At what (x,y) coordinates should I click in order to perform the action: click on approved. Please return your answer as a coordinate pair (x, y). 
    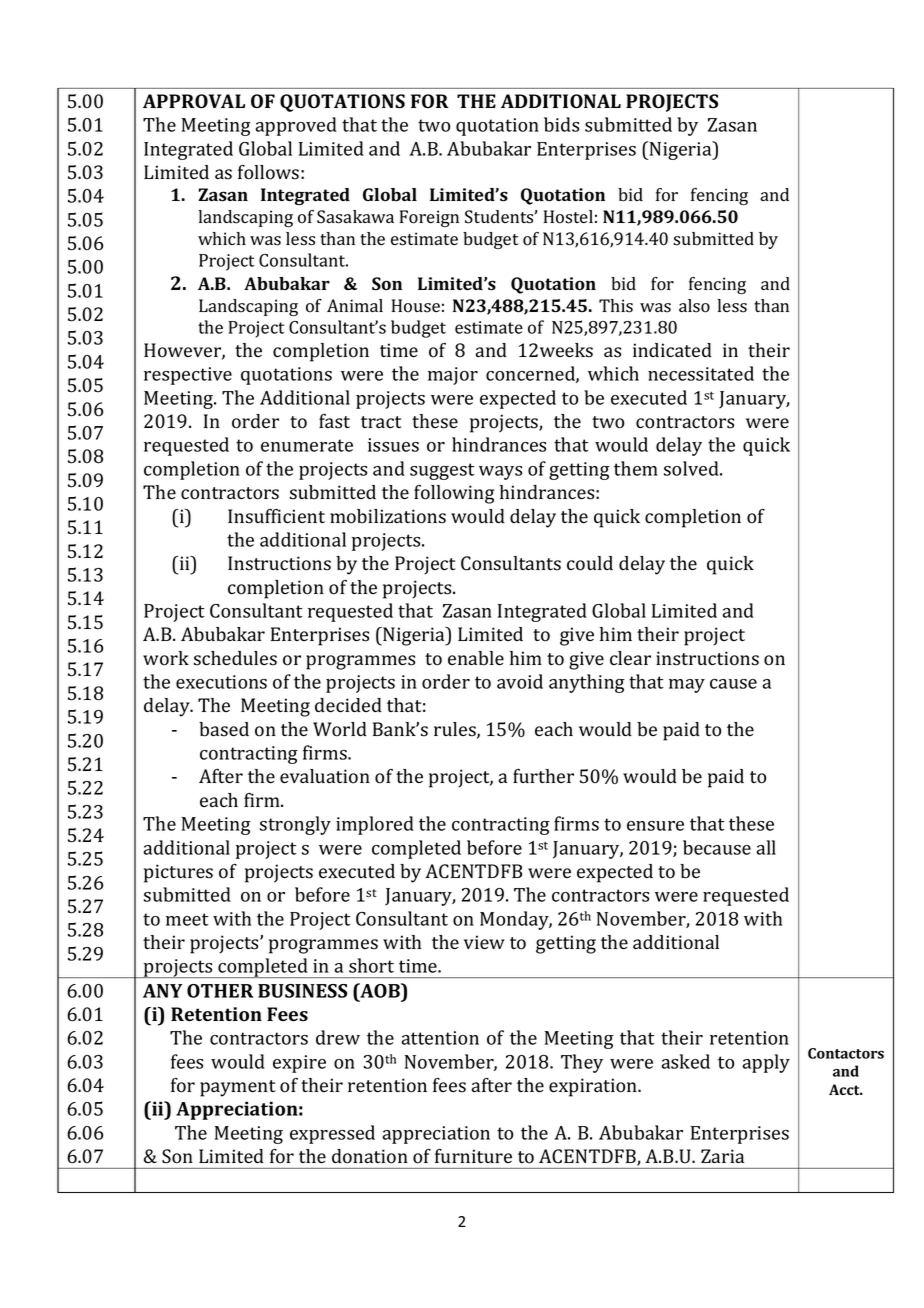
    Looking at the image, I should click on (296, 126).
